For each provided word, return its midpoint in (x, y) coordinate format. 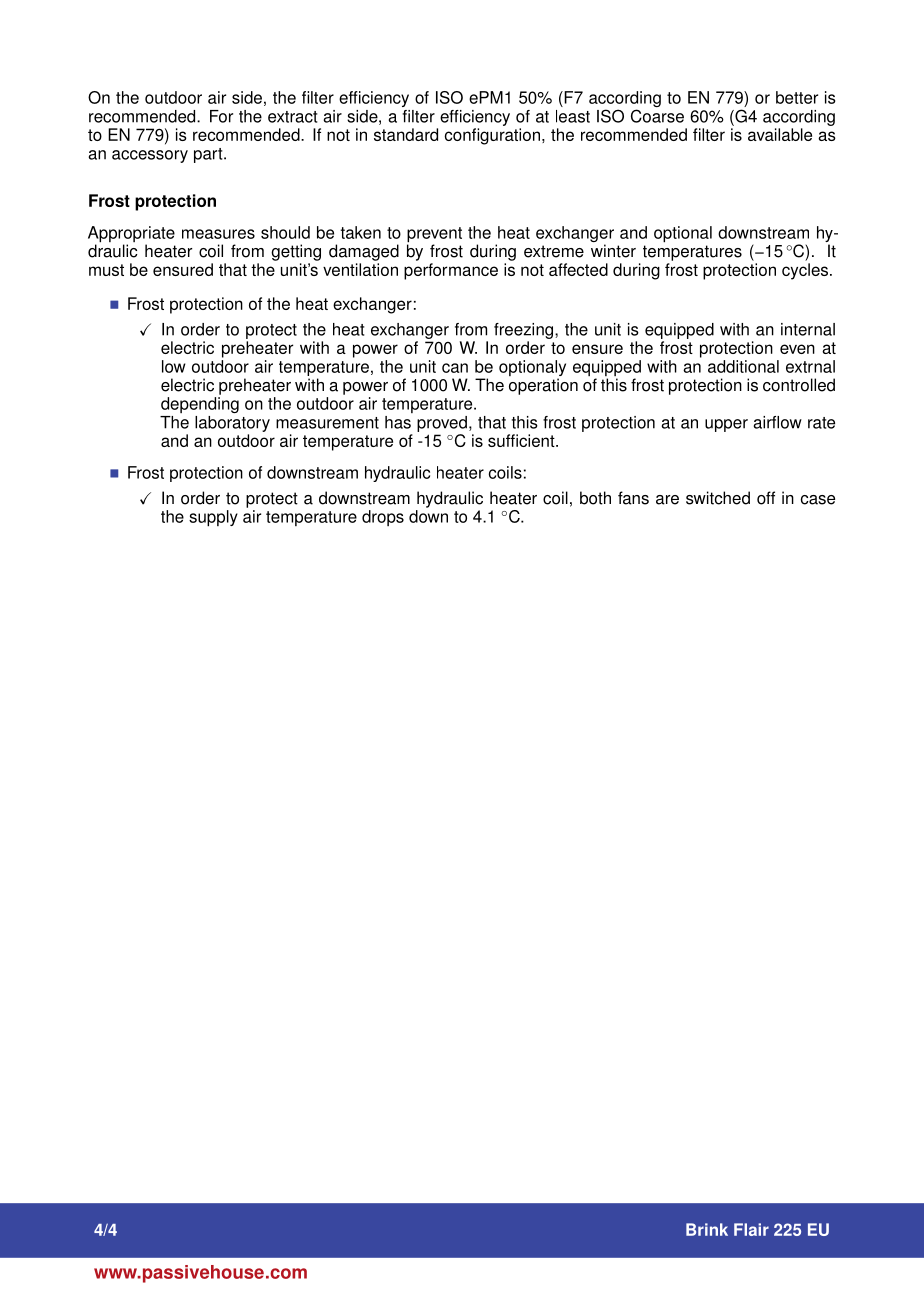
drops (383, 518)
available (780, 134)
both (595, 498)
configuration (492, 136)
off (766, 498)
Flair (751, 1229)
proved (442, 424)
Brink (707, 1229)
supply (213, 518)
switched (718, 498)
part (209, 155)
